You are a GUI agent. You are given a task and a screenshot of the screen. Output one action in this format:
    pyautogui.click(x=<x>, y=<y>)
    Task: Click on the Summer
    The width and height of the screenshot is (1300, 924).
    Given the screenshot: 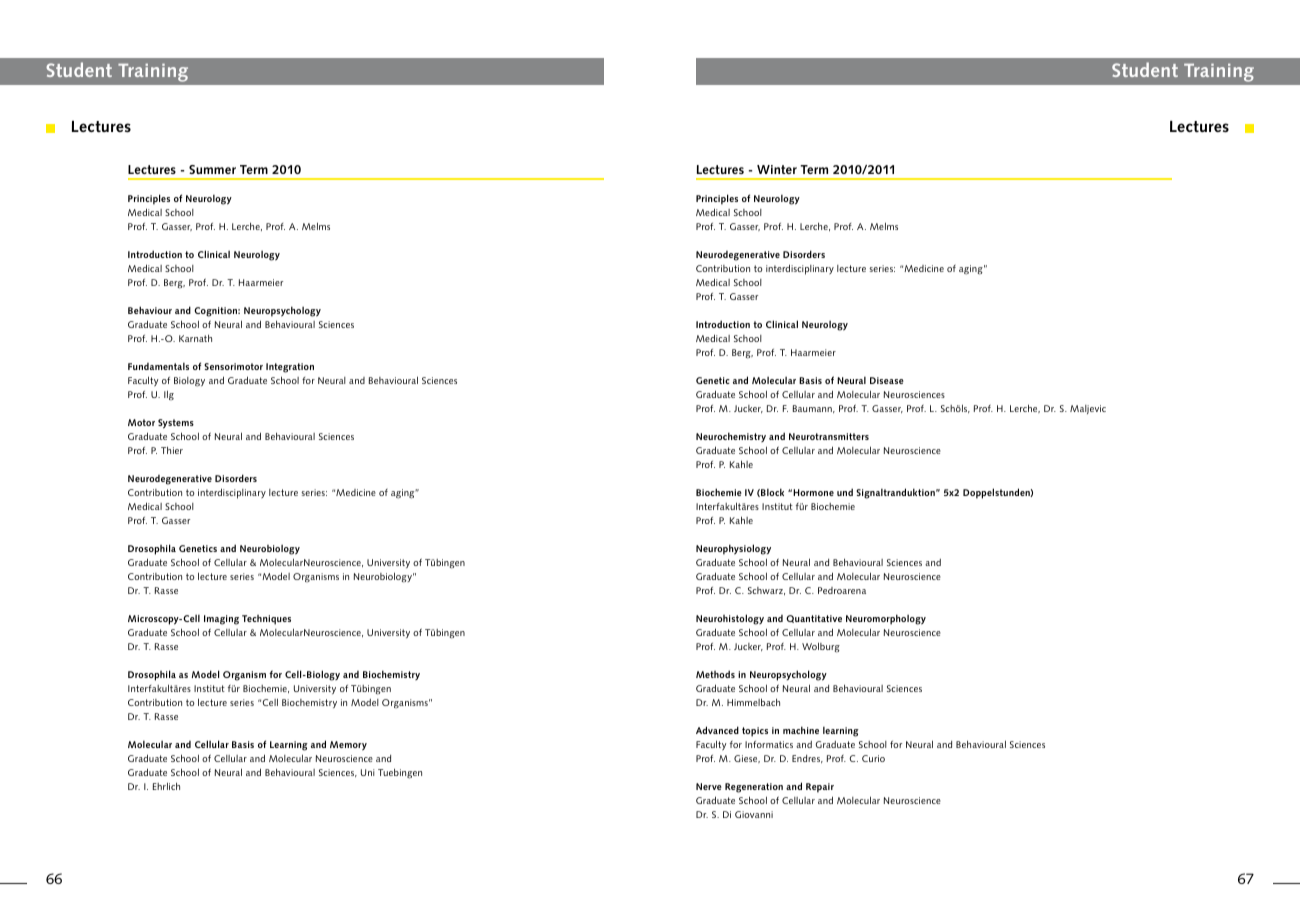 What is the action you would take?
    pyautogui.click(x=212, y=169)
